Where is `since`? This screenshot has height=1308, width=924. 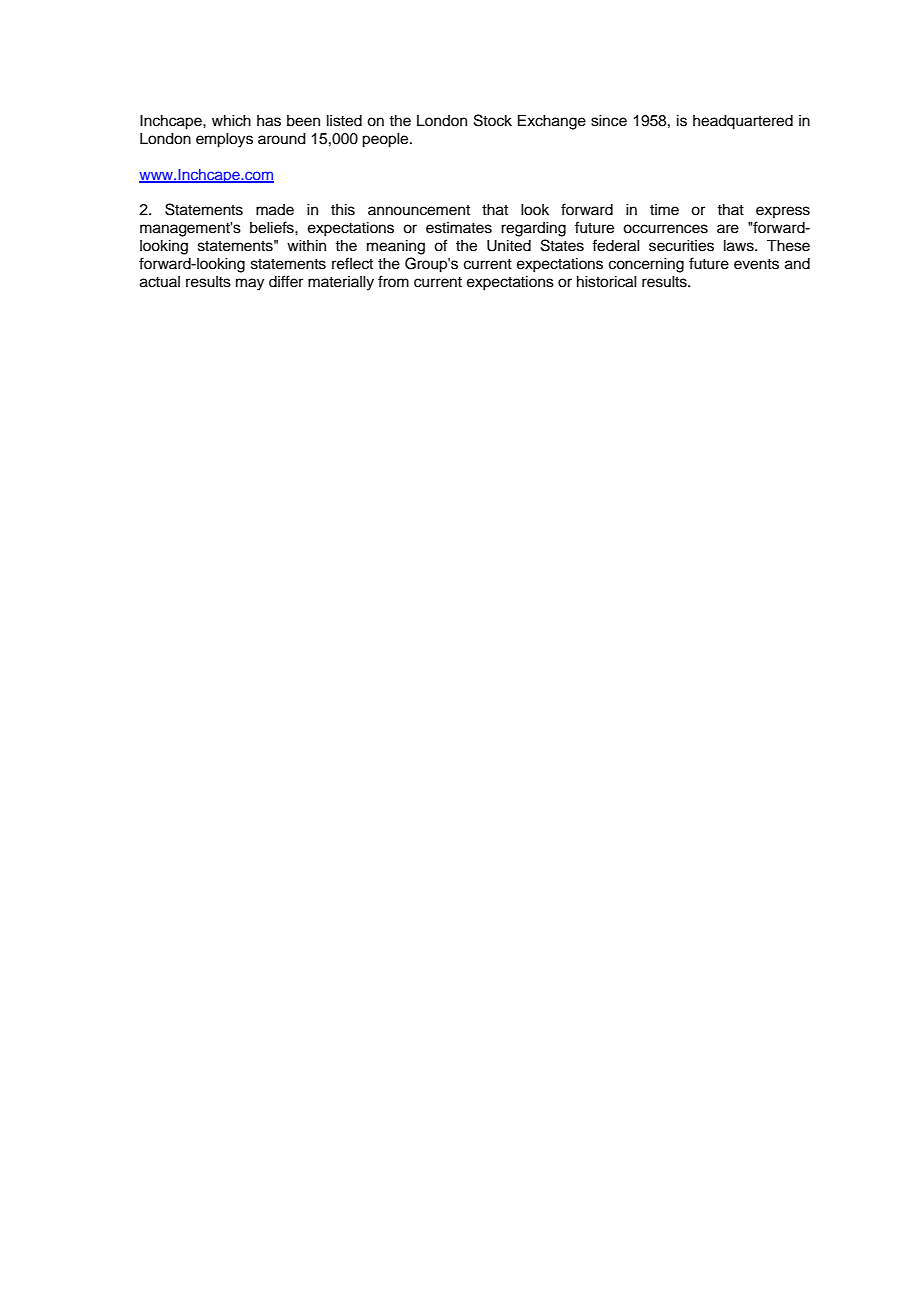 since is located at coordinates (609, 121).
